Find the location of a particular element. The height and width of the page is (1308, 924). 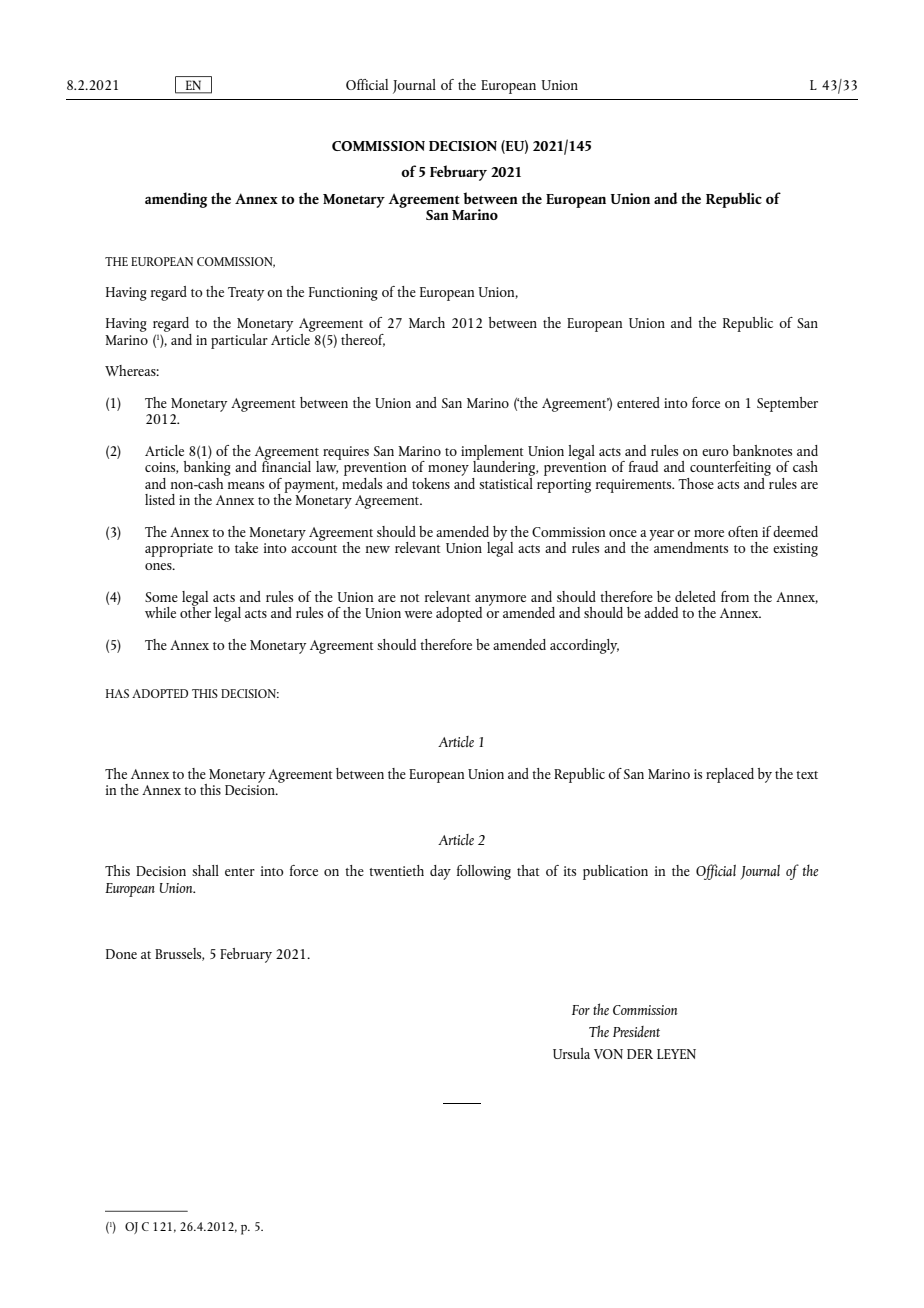

day is located at coordinates (440, 872).
